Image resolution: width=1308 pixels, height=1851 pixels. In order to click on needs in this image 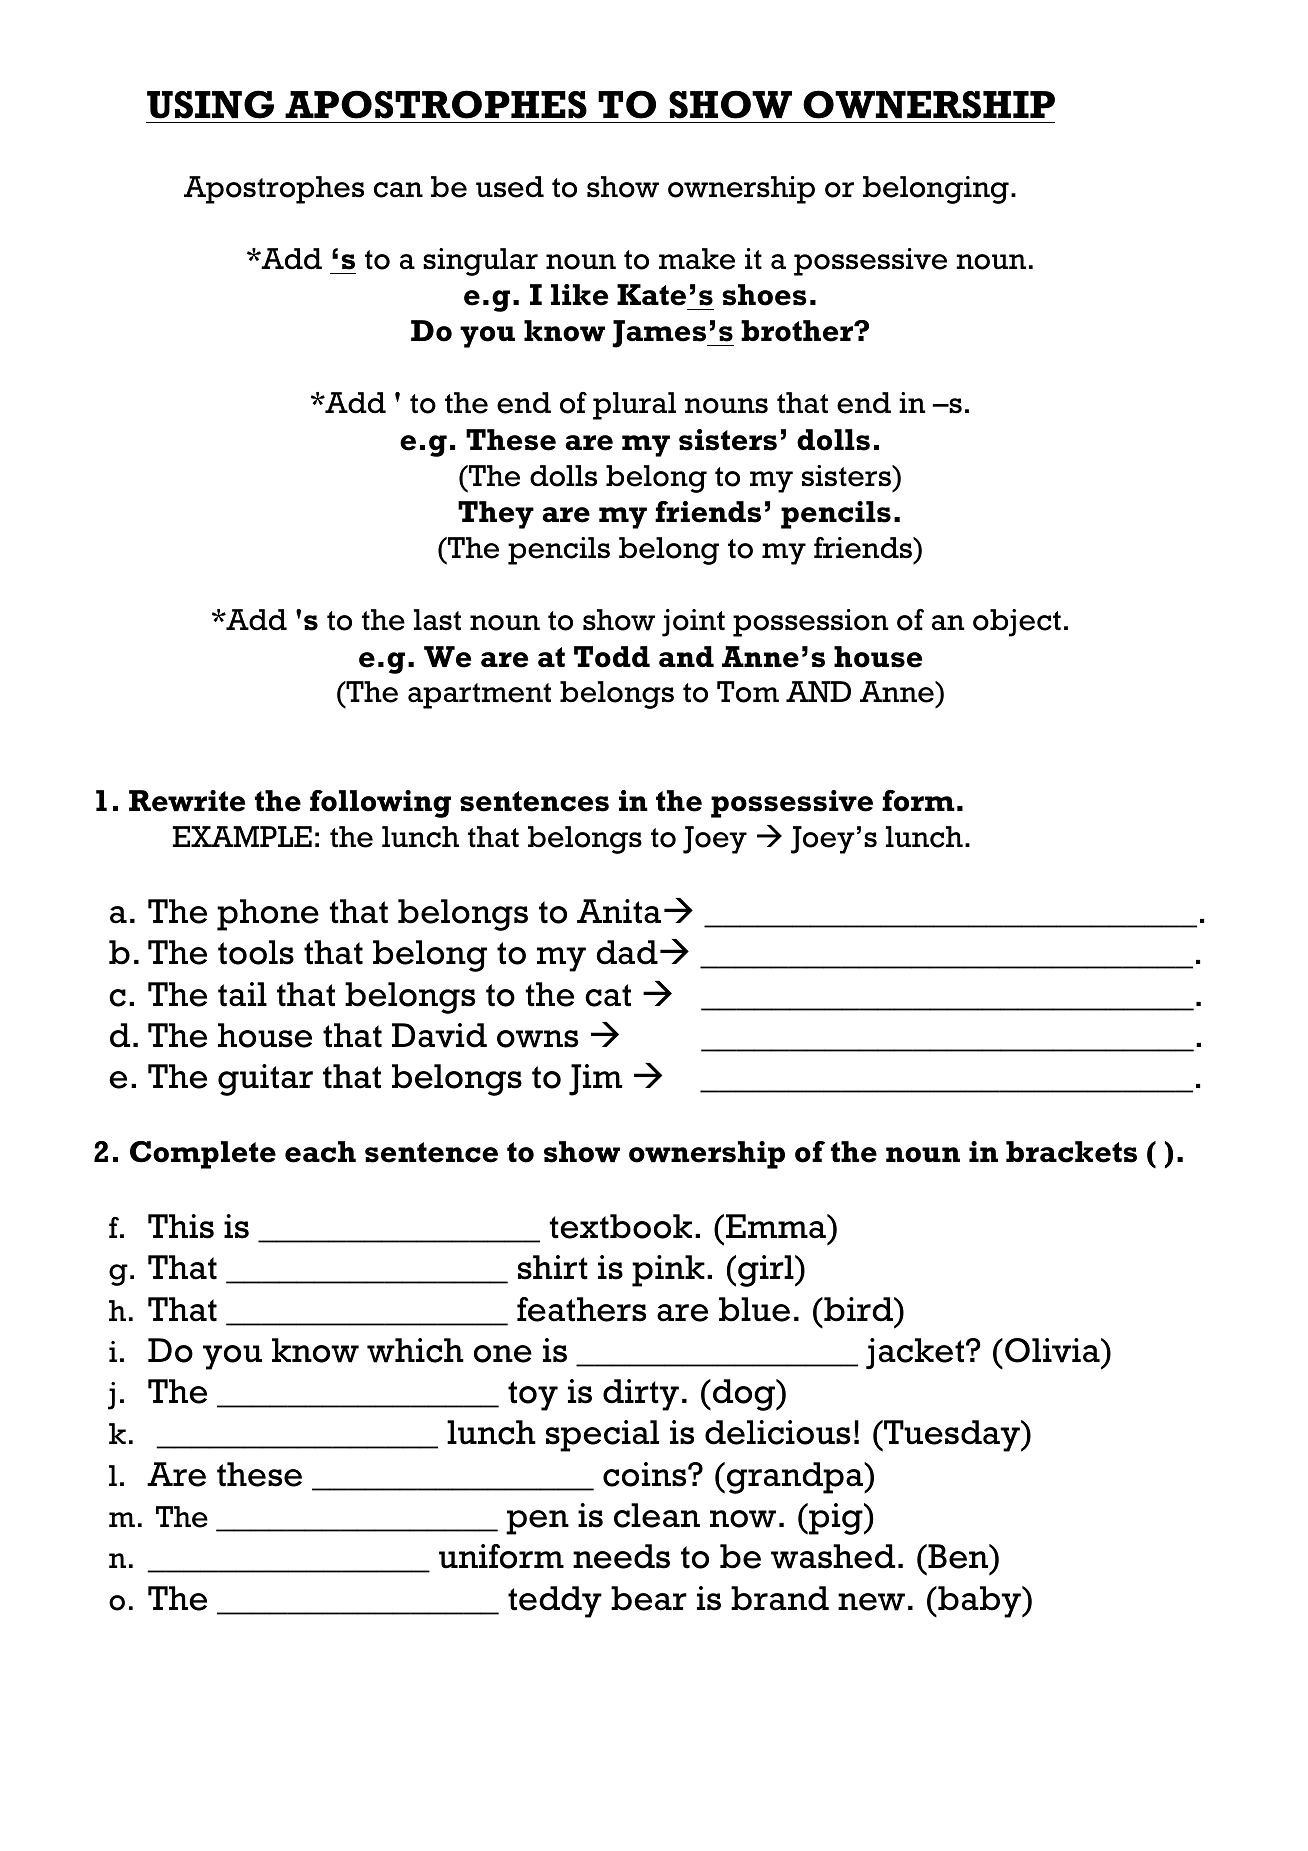, I will do `click(621, 1556)`.
